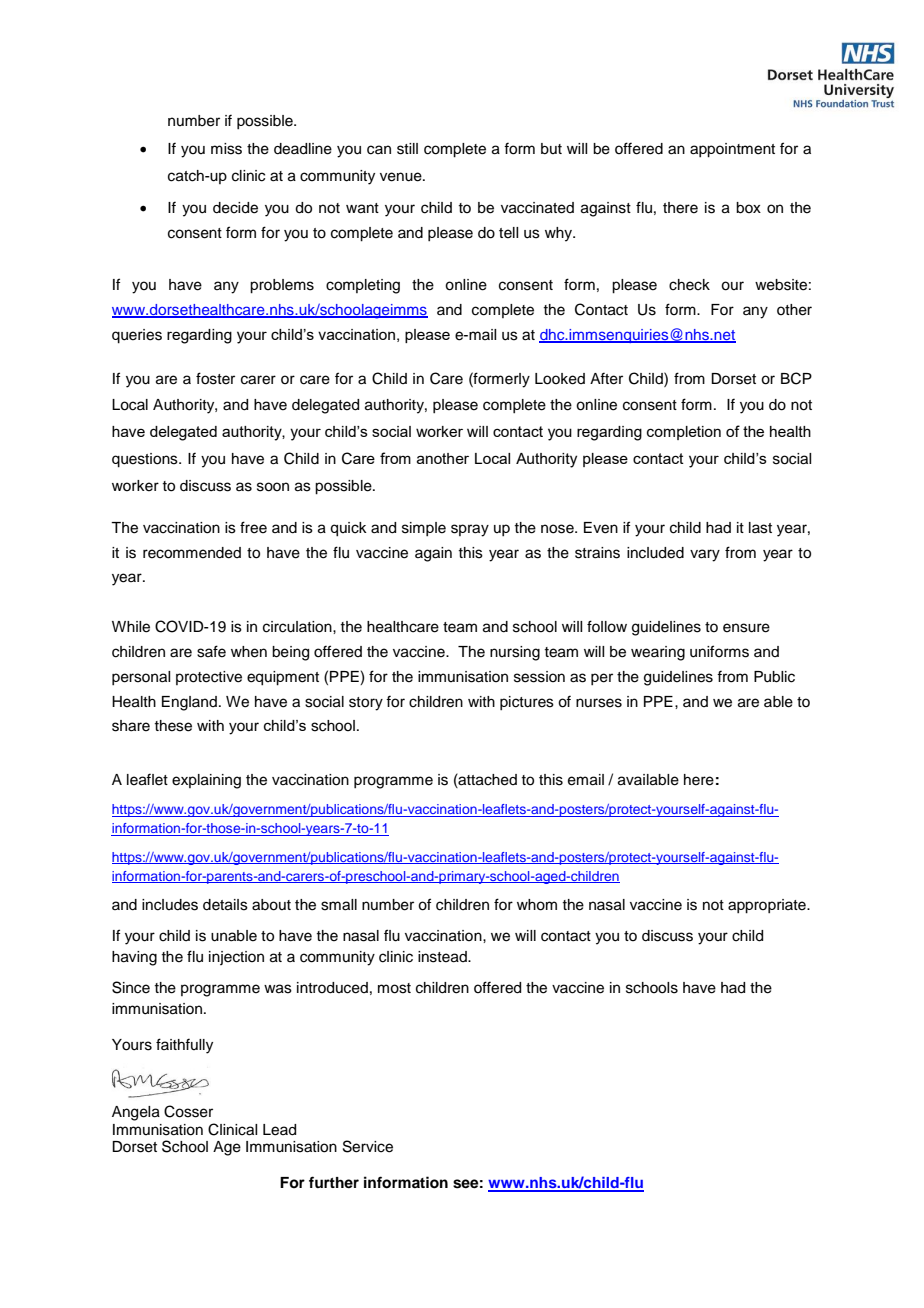 Image resolution: width=924 pixels, height=1308 pixels. What do you see at coordinates (368, 1146) in the page?
I see `Service` at bounding box center [368, 1146].
